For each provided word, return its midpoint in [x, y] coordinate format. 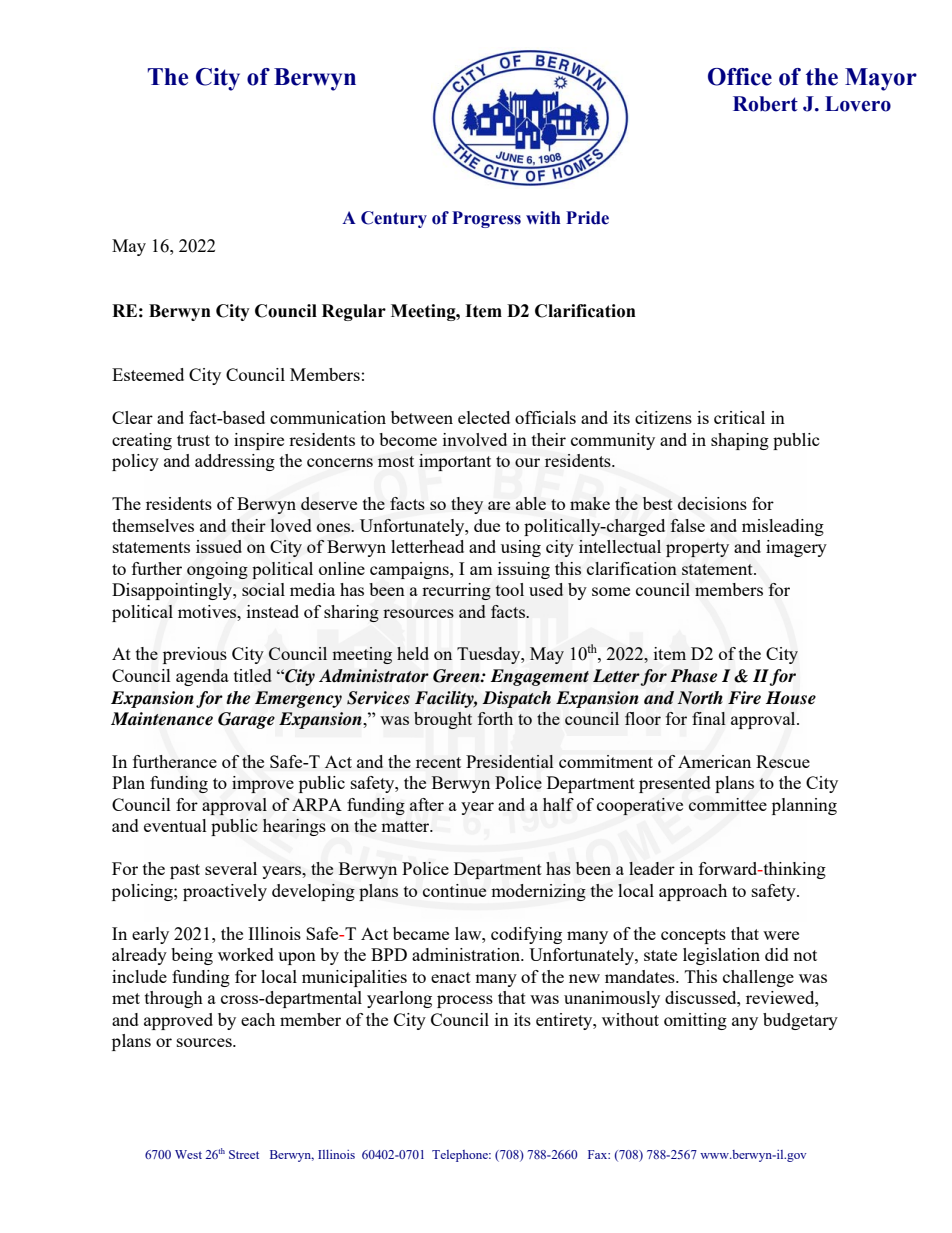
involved [475, 439]
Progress [486, 219]
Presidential [509, 761]
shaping [740, 441]
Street [244, 1154]
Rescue [783, 761]
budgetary [800, 1021]
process [465, 1001]
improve [263, 784]
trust [193, 440]
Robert [765, 104]
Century [394, 219]
